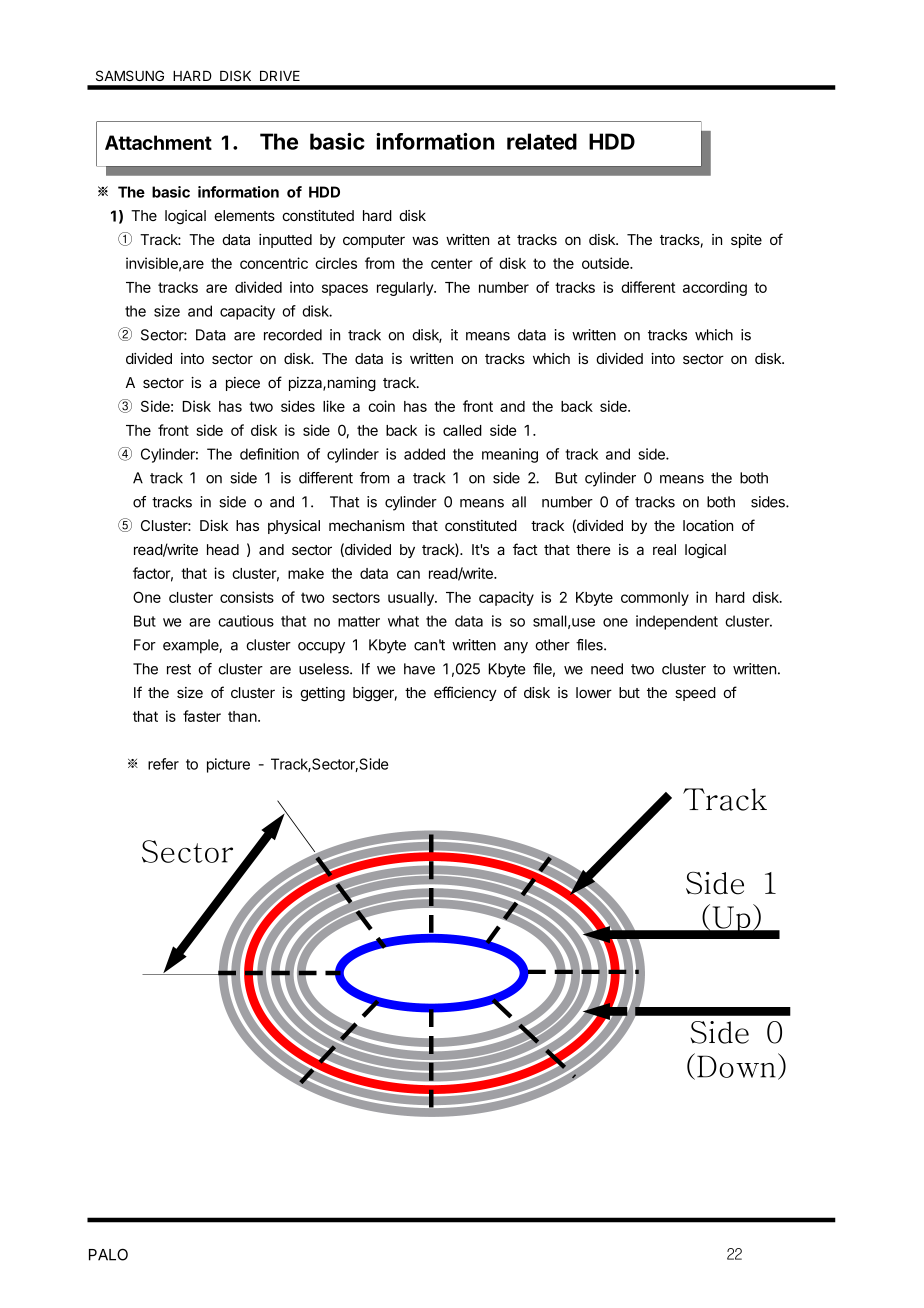  What do you see at coordinates (158, 142) in the screenshot?
I see `Attachment` at bounding box center [158, 142].
